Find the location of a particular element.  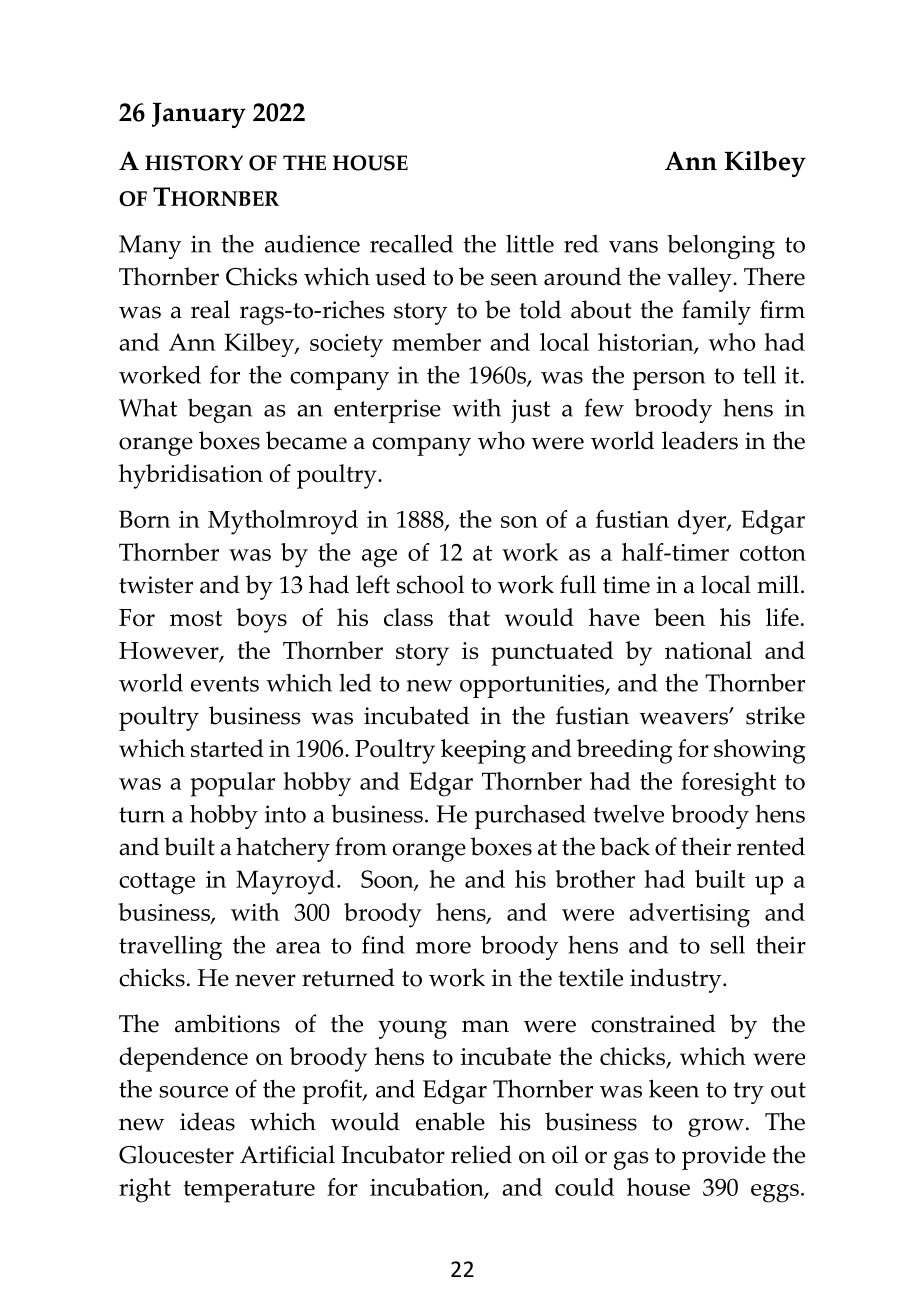

January is located at coordinates (199, 115).
